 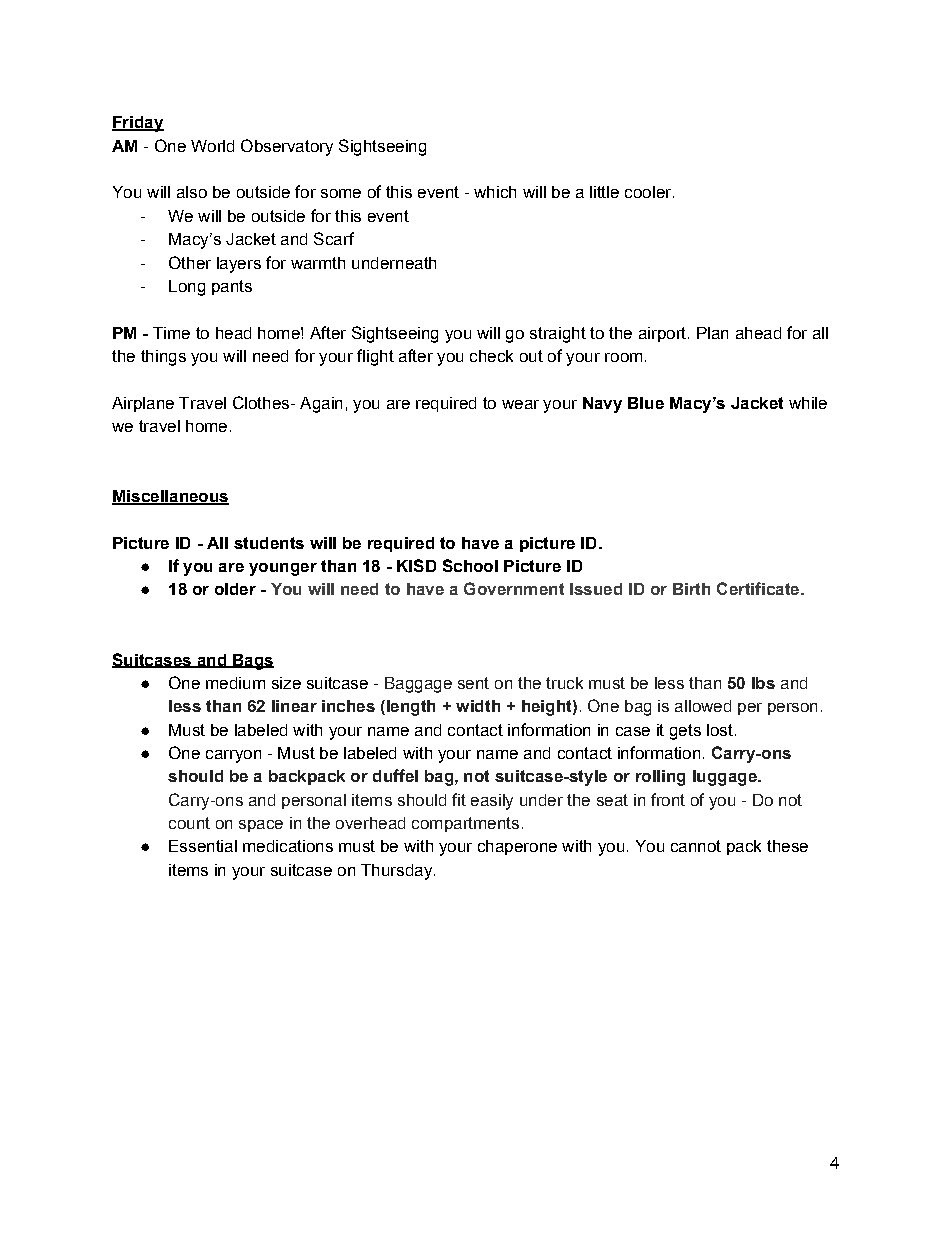 What do you see at coordinates (808, 403) in the image?
I see `while` at bounding box center [808, 403].
